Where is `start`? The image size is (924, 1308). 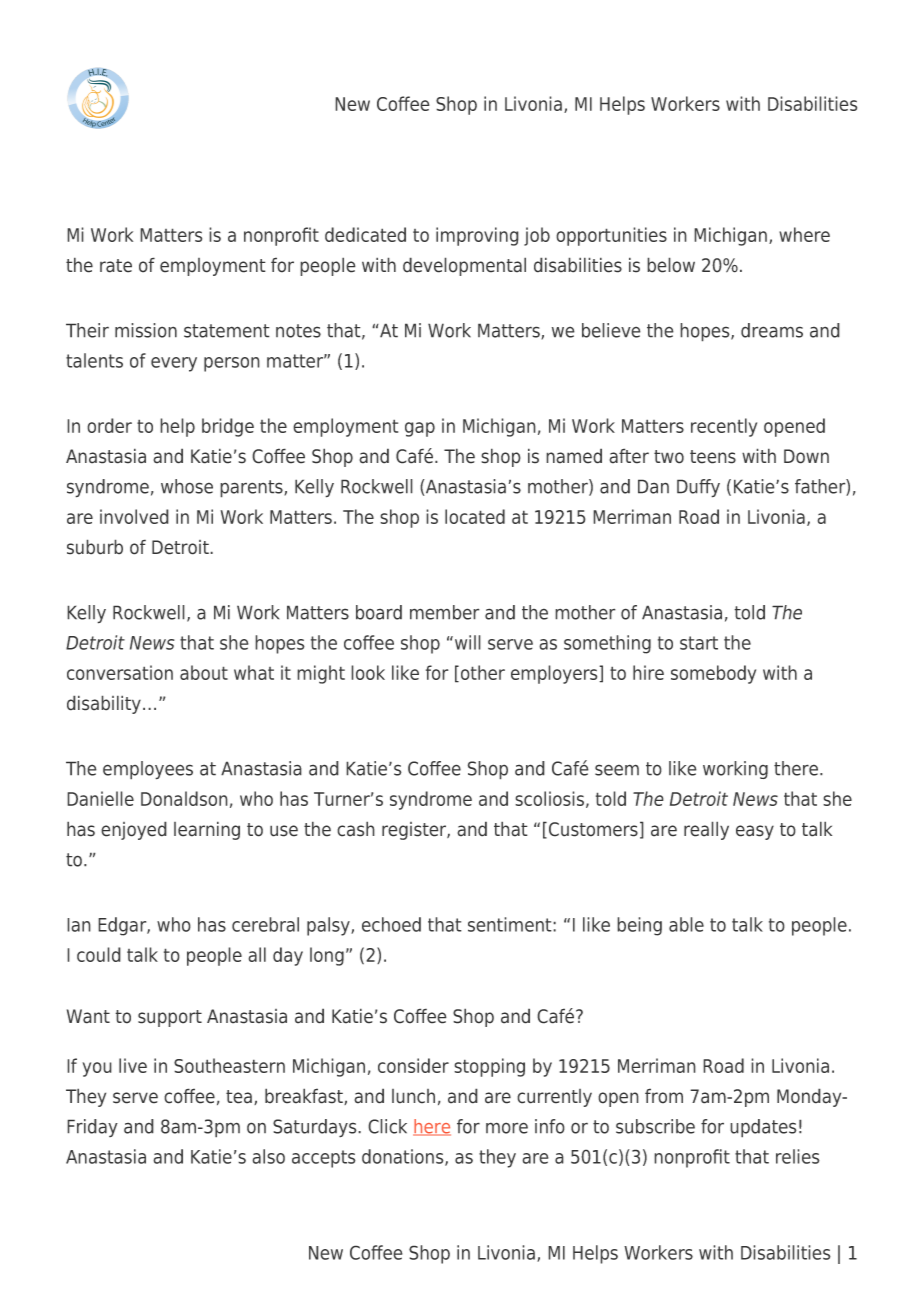 start is located at coordinates (699, 643).
